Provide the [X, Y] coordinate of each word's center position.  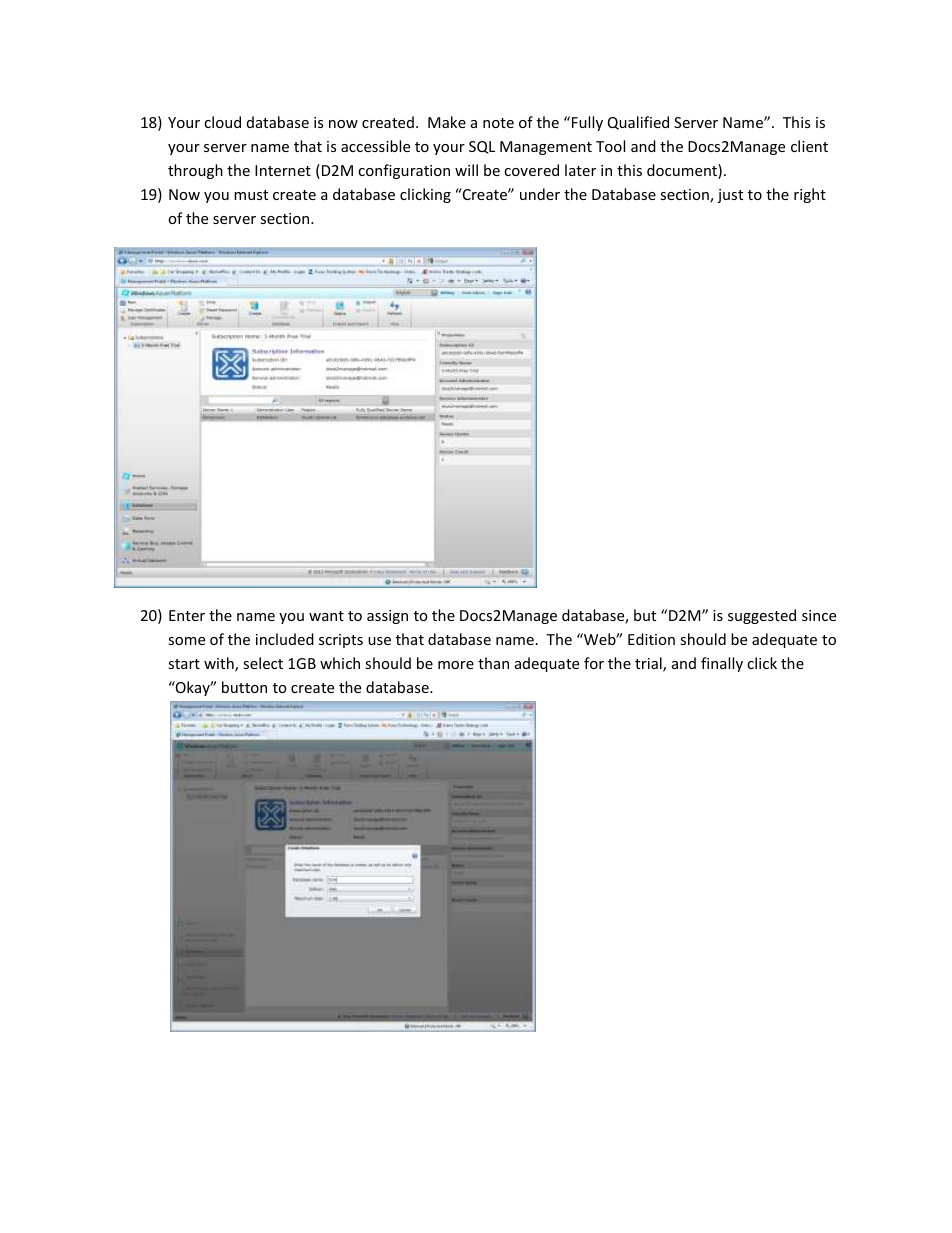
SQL [482, 147]
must [251, 195]
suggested [762, 616]
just [730, 196]
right [810, 195]
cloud [222, 122]
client [809, 146]
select [263, 663]
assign [387, 617]
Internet [283, 170]
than [493, 663]
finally [722, 664]
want [326, 616]
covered [531, 170]
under [540, 194]
